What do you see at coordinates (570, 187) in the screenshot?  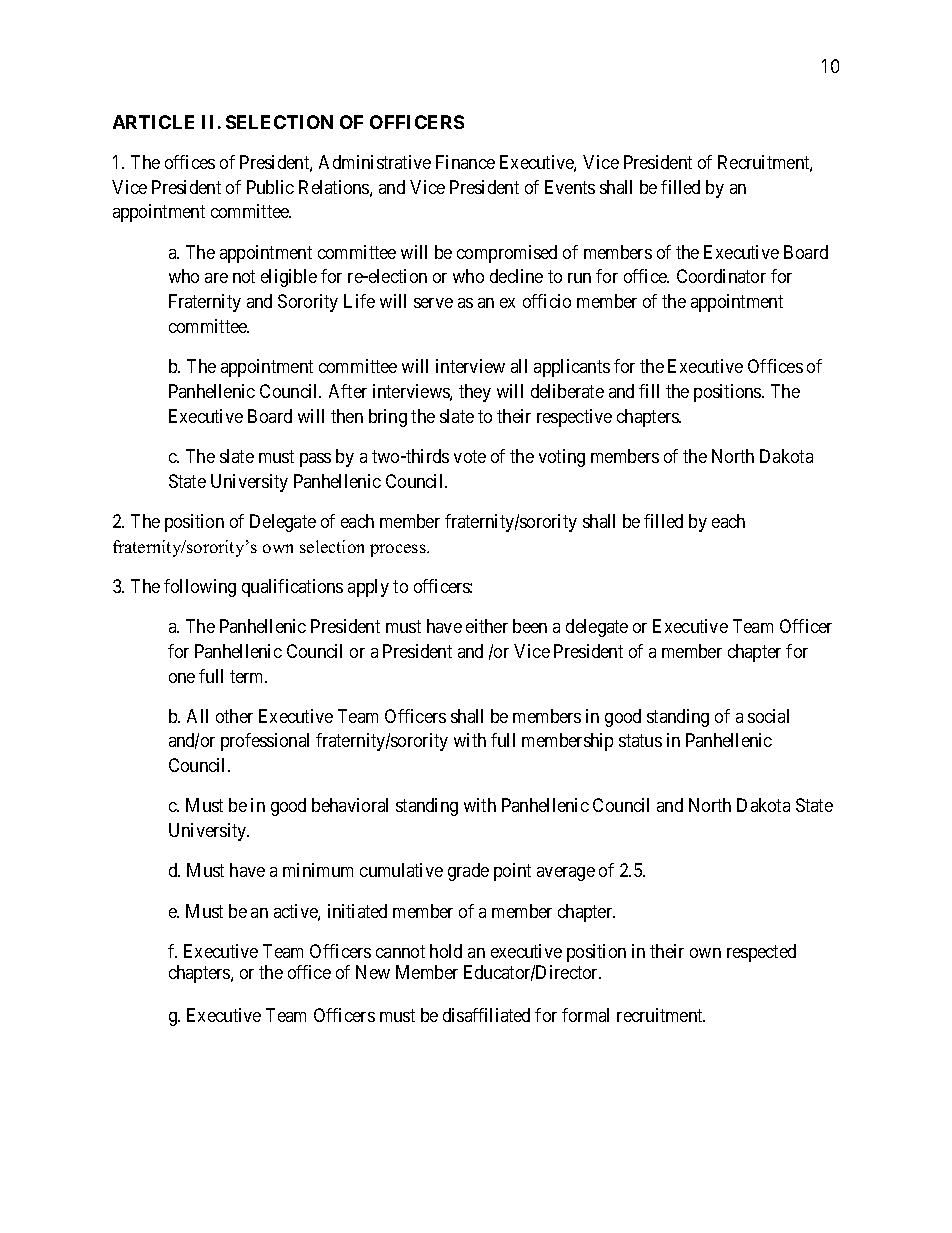 I see `Events` at bounding box center [570, 187].
